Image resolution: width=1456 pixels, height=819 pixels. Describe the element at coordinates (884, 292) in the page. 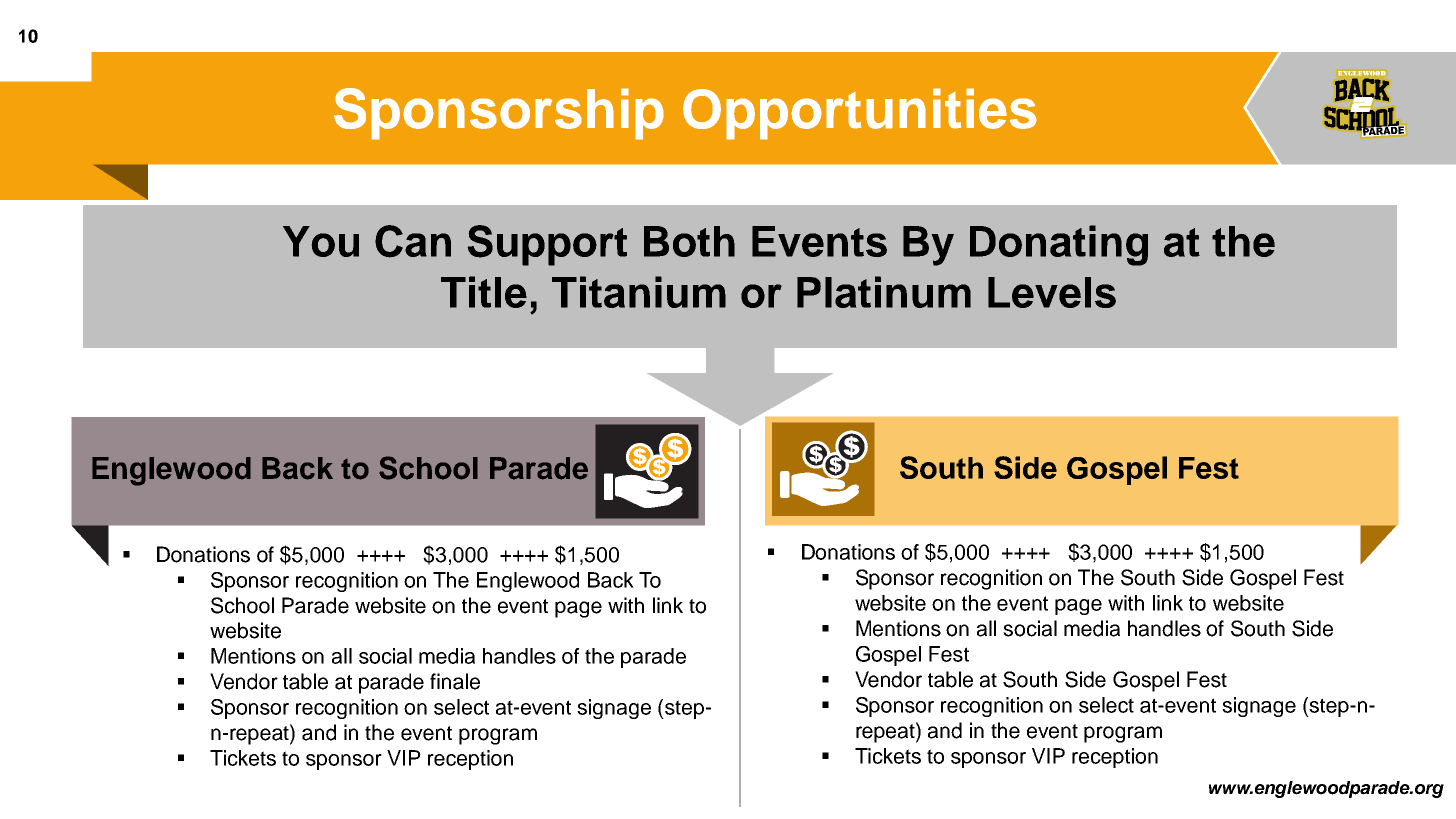

I see `Platinum` at that location.
